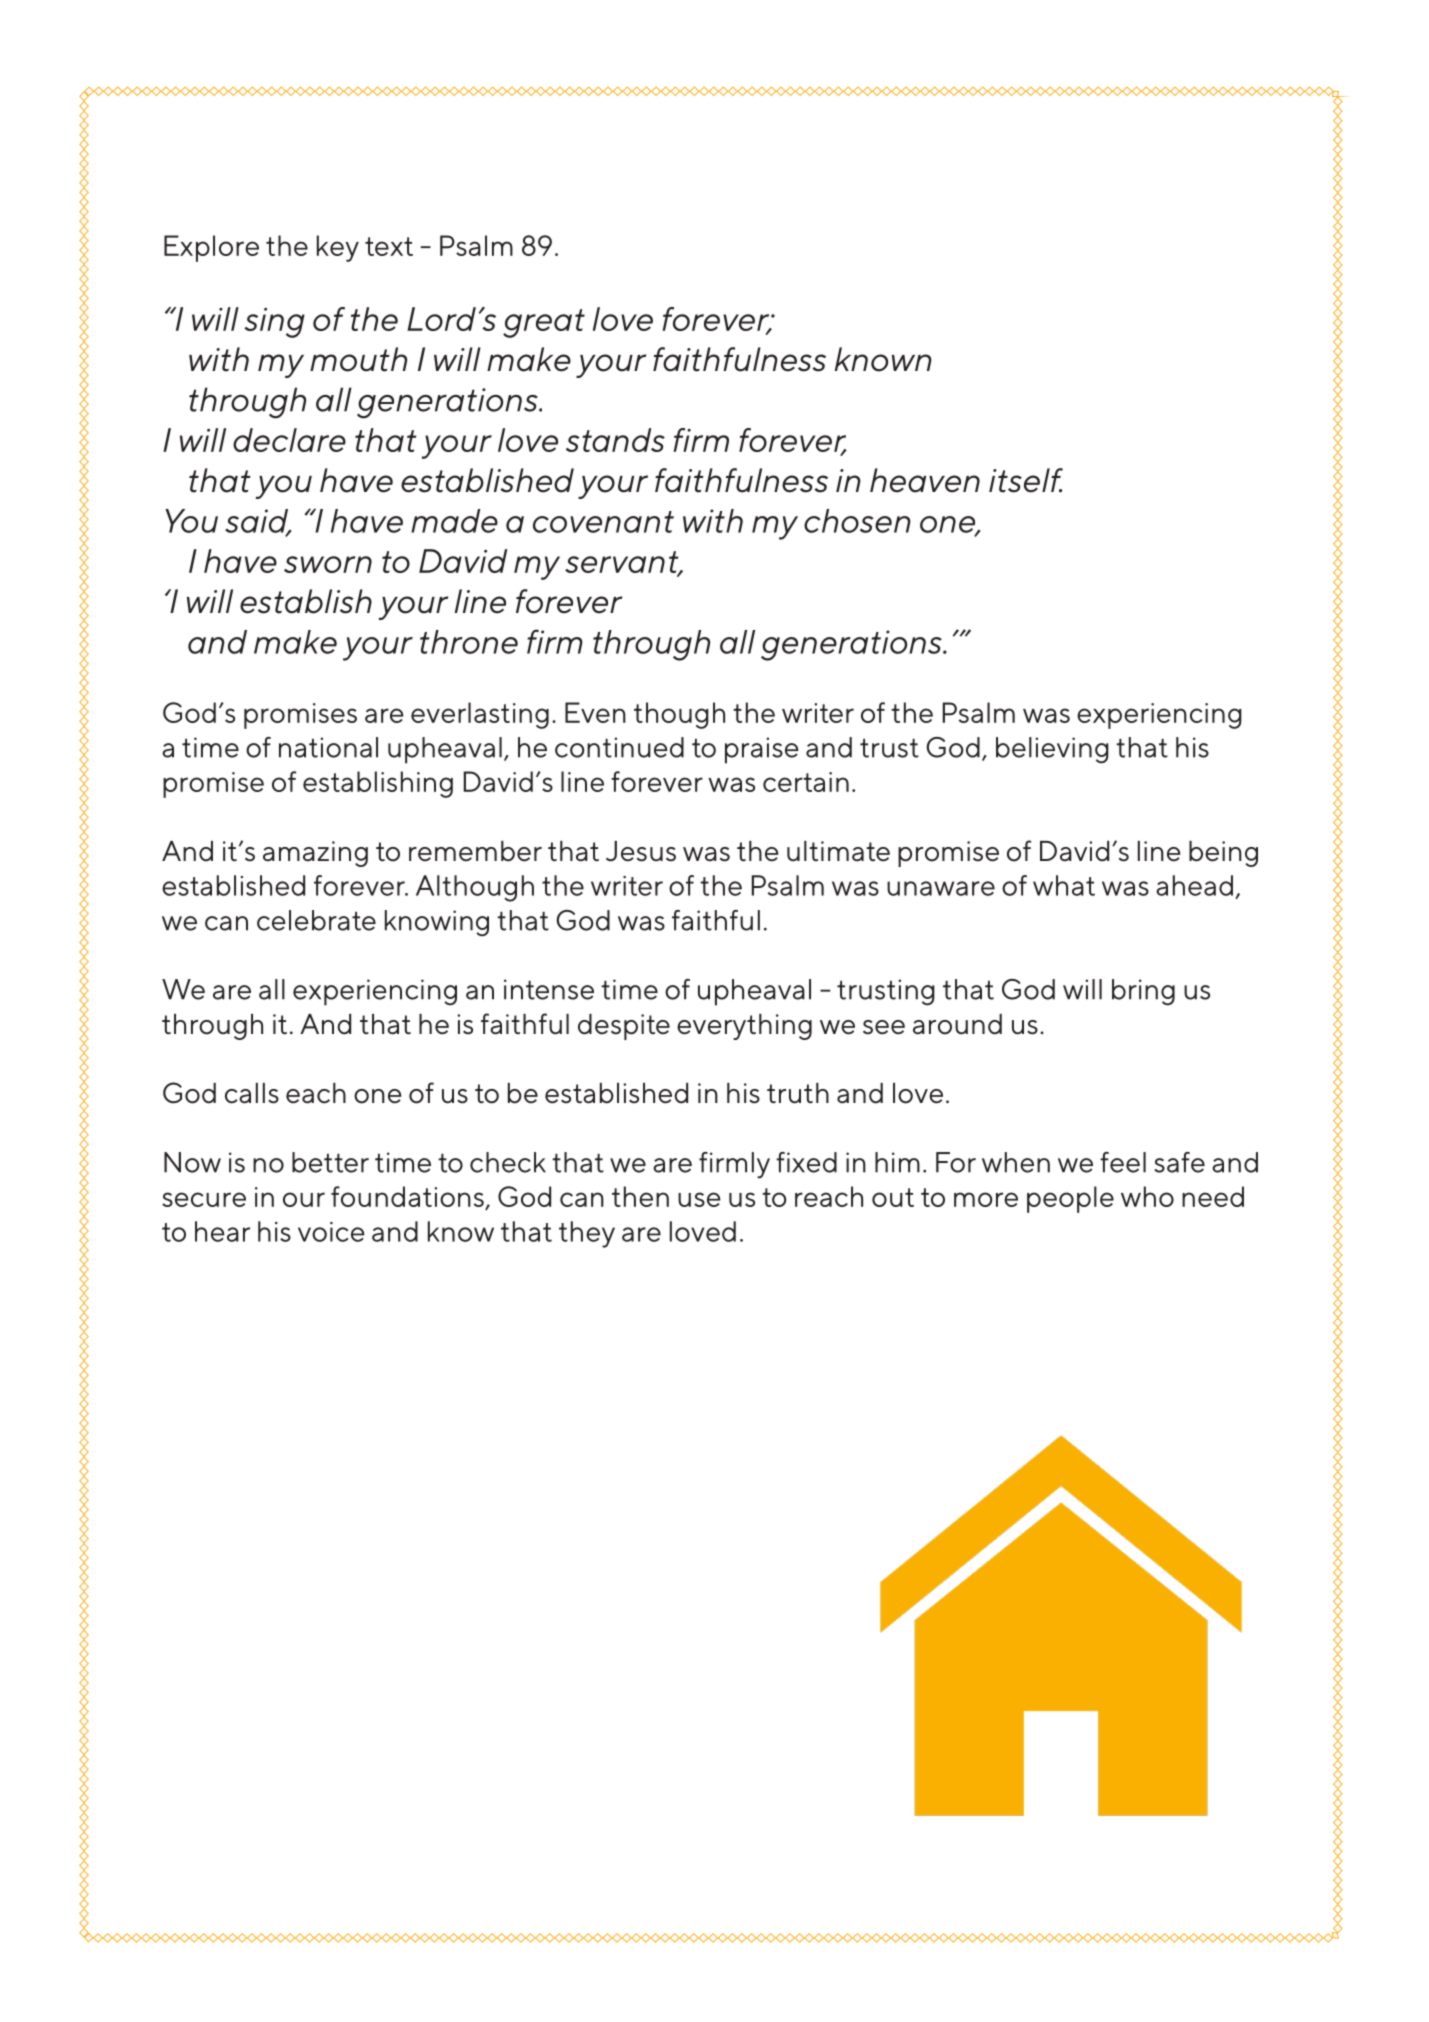  Describe the element at coordinates (857, 521) in the document. I see `chosen` at that location.
